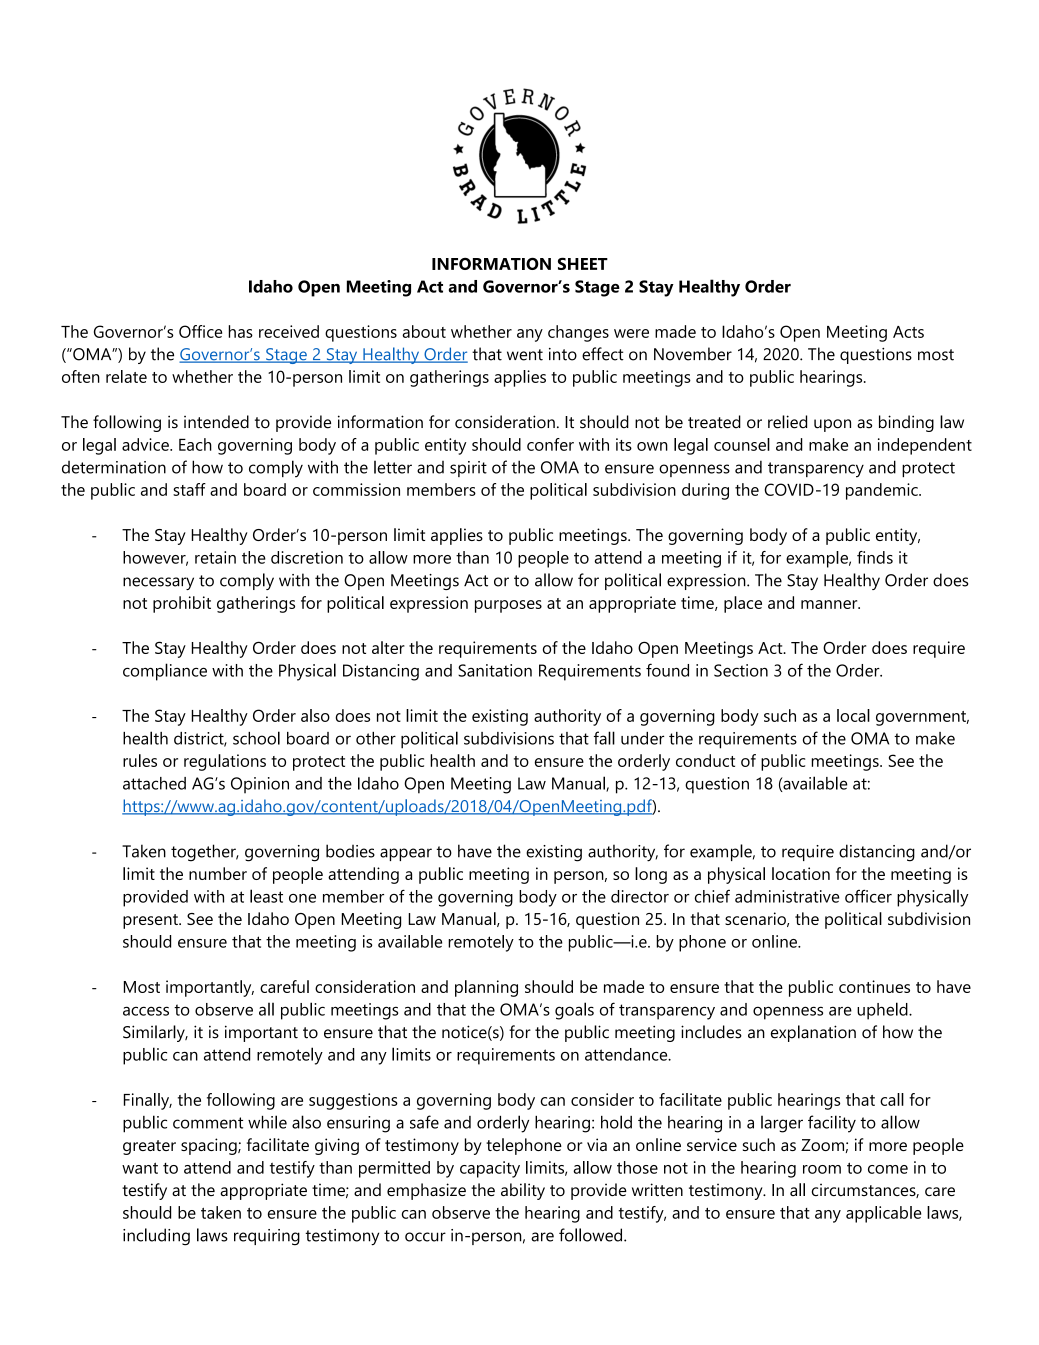  What do you see at coordinates (486, 988) in the image?
I see `planning` at bounding box center [486, 988].
